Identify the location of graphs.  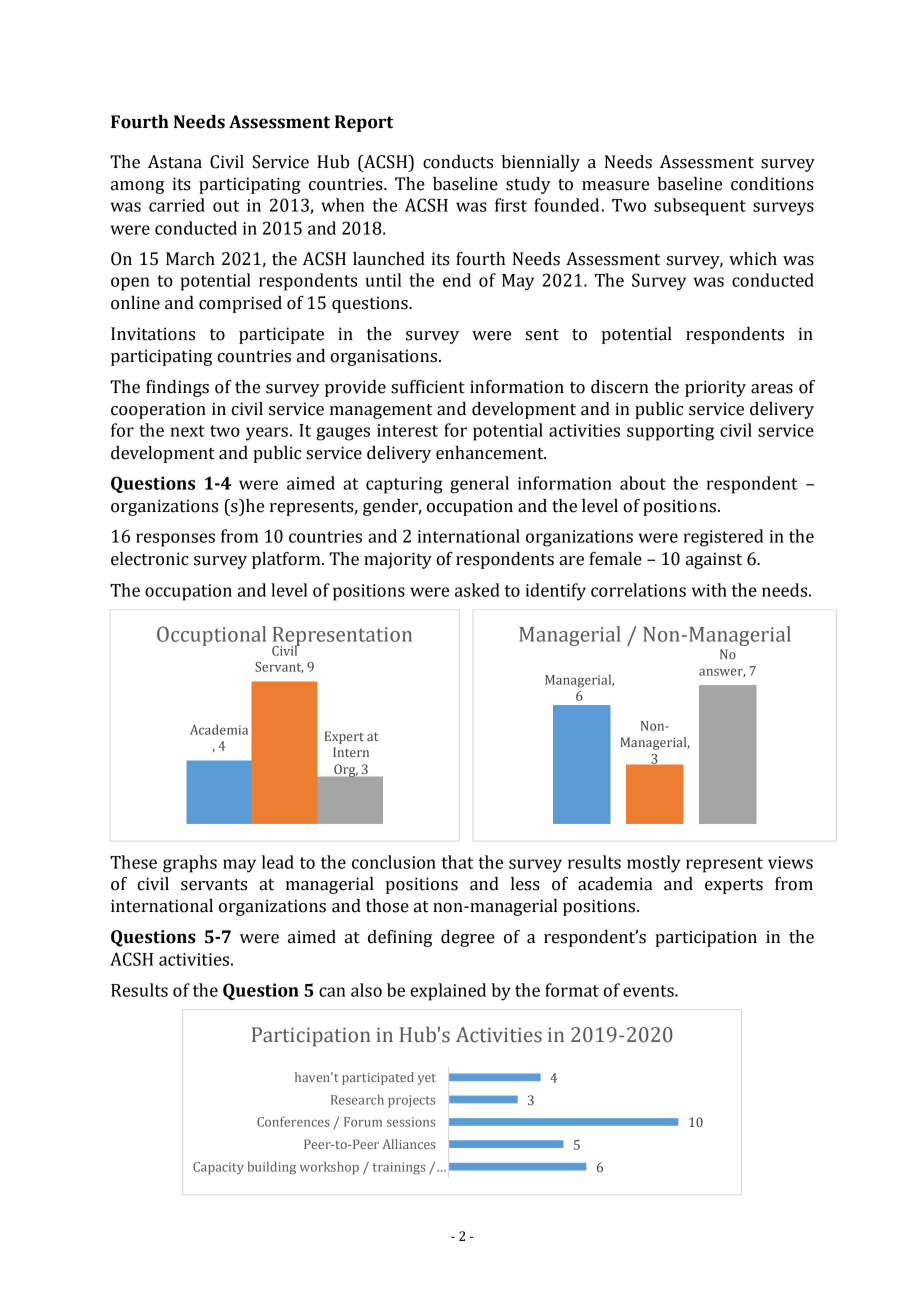
(190, 864).
